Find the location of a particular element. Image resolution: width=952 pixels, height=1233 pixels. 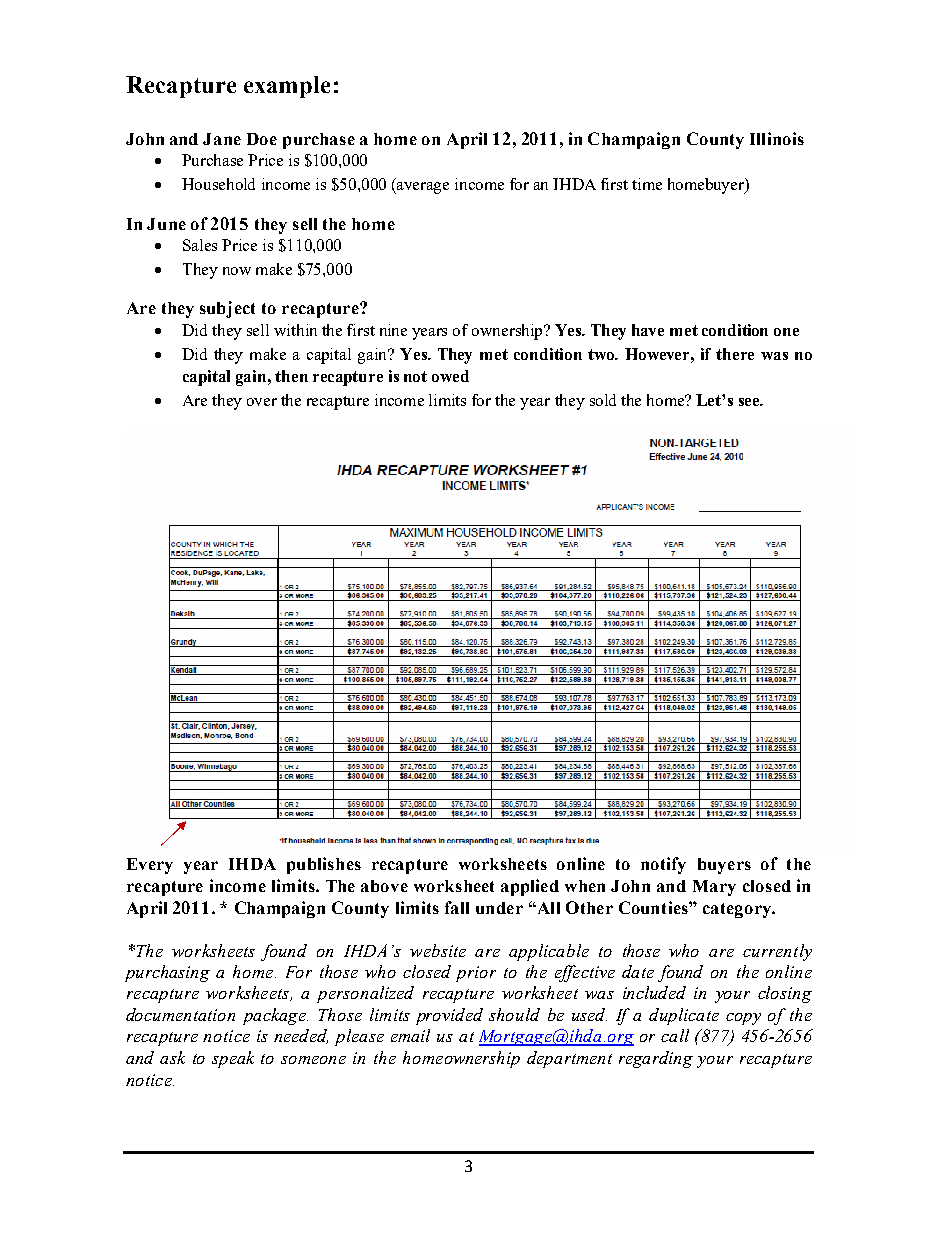

owed is located at coordinates (450, 376).
